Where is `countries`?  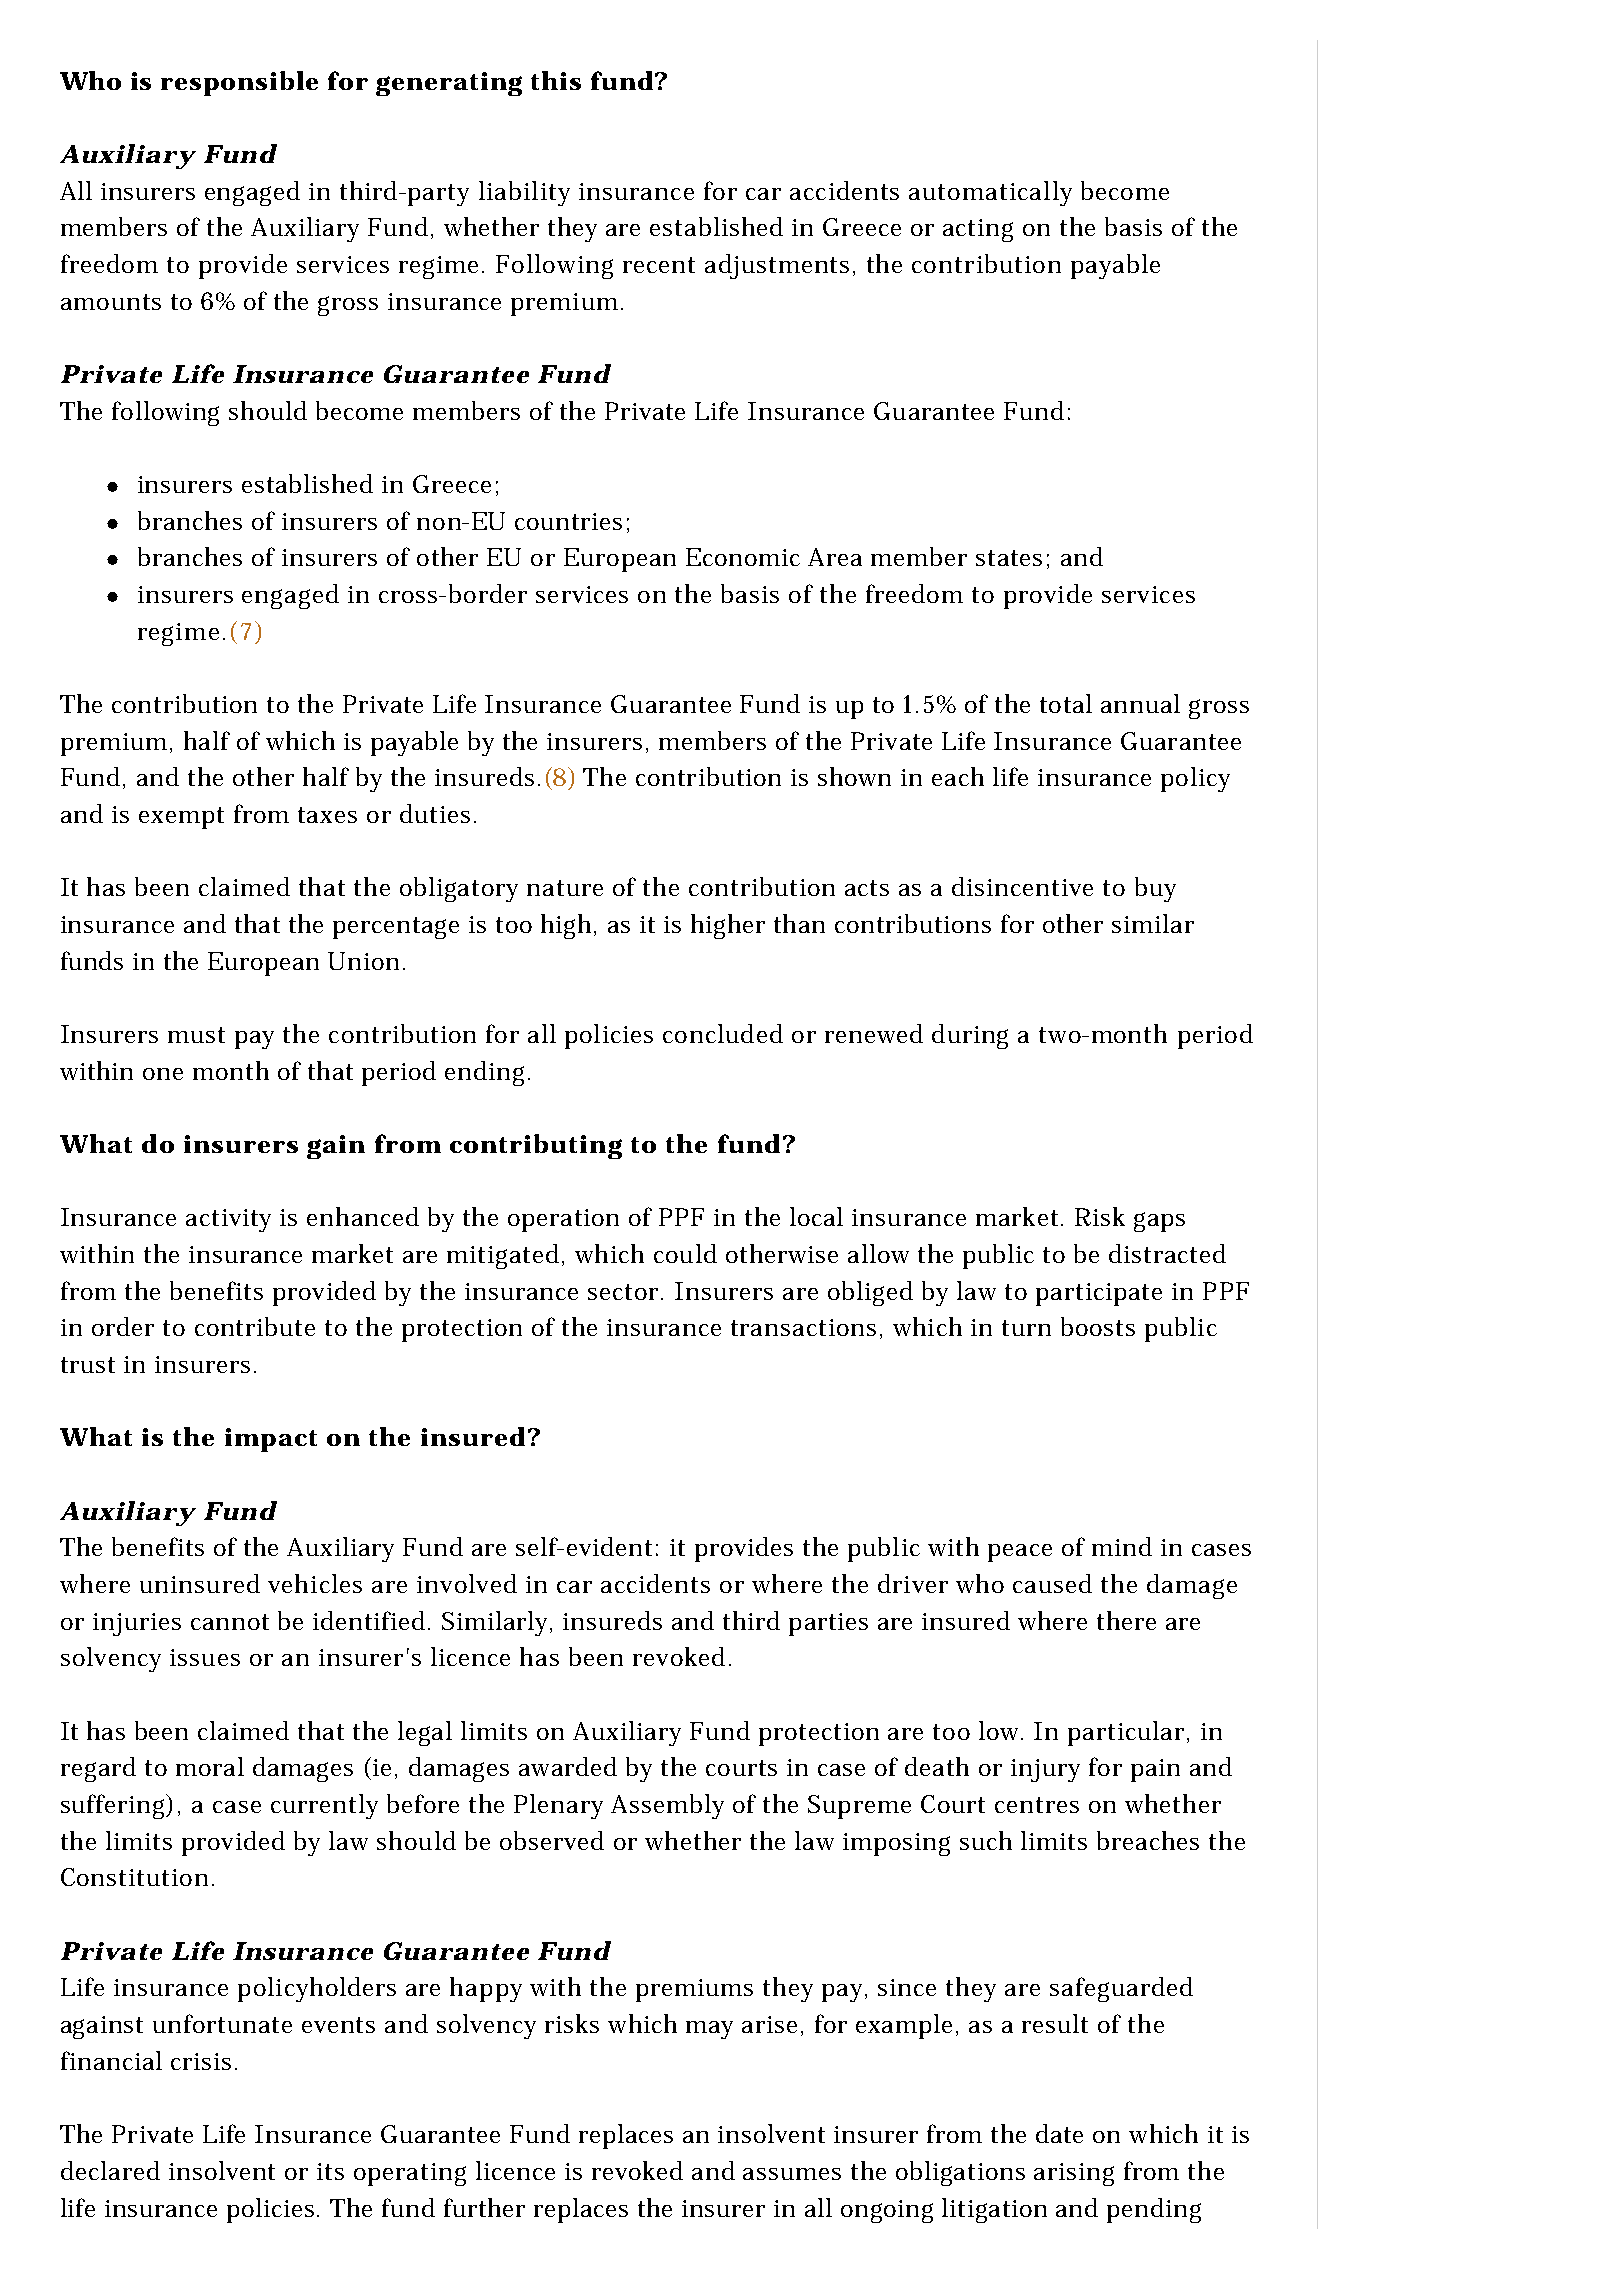 countries is located at coordinates (568, 521).
